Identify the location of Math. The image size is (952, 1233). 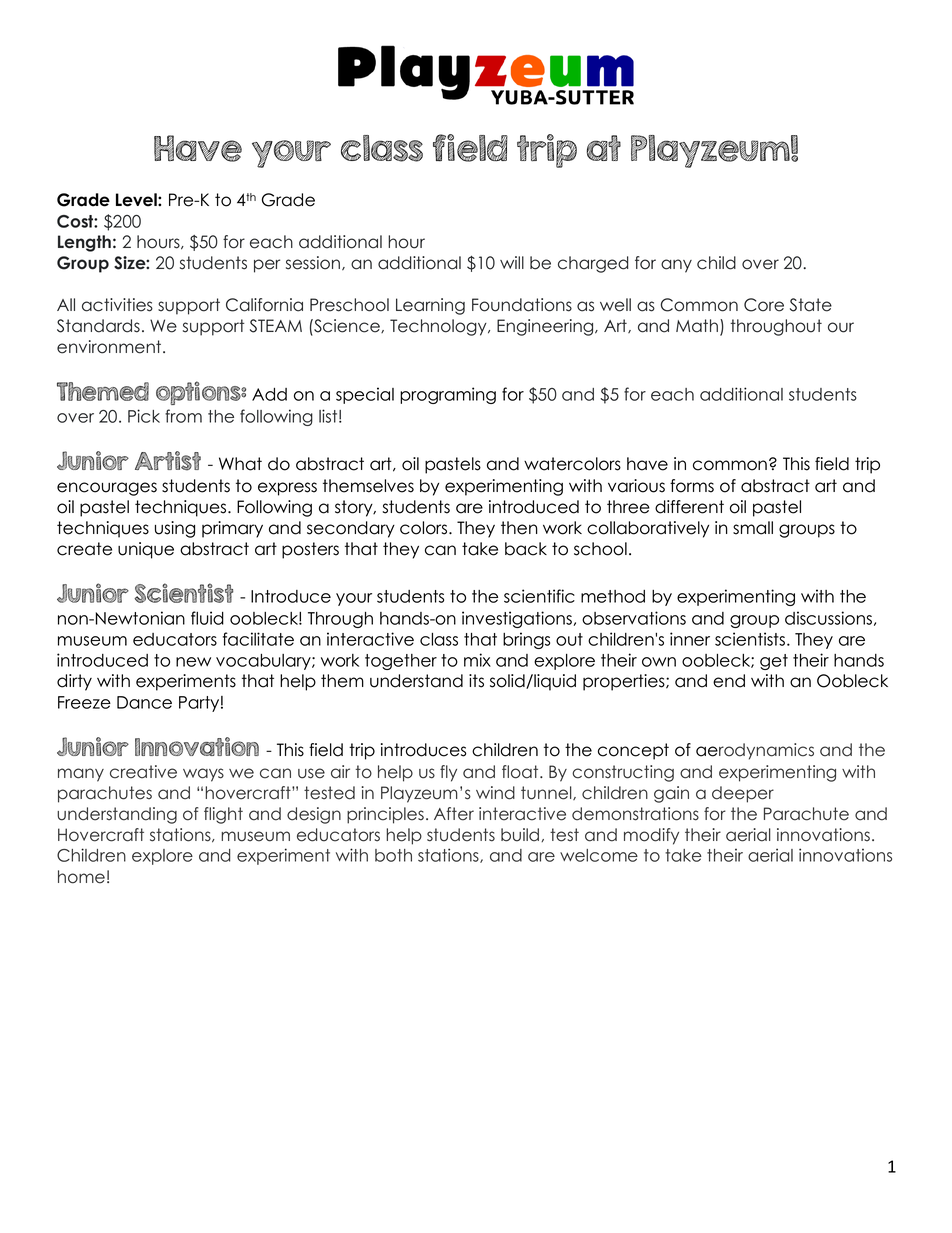
(697, 326).
